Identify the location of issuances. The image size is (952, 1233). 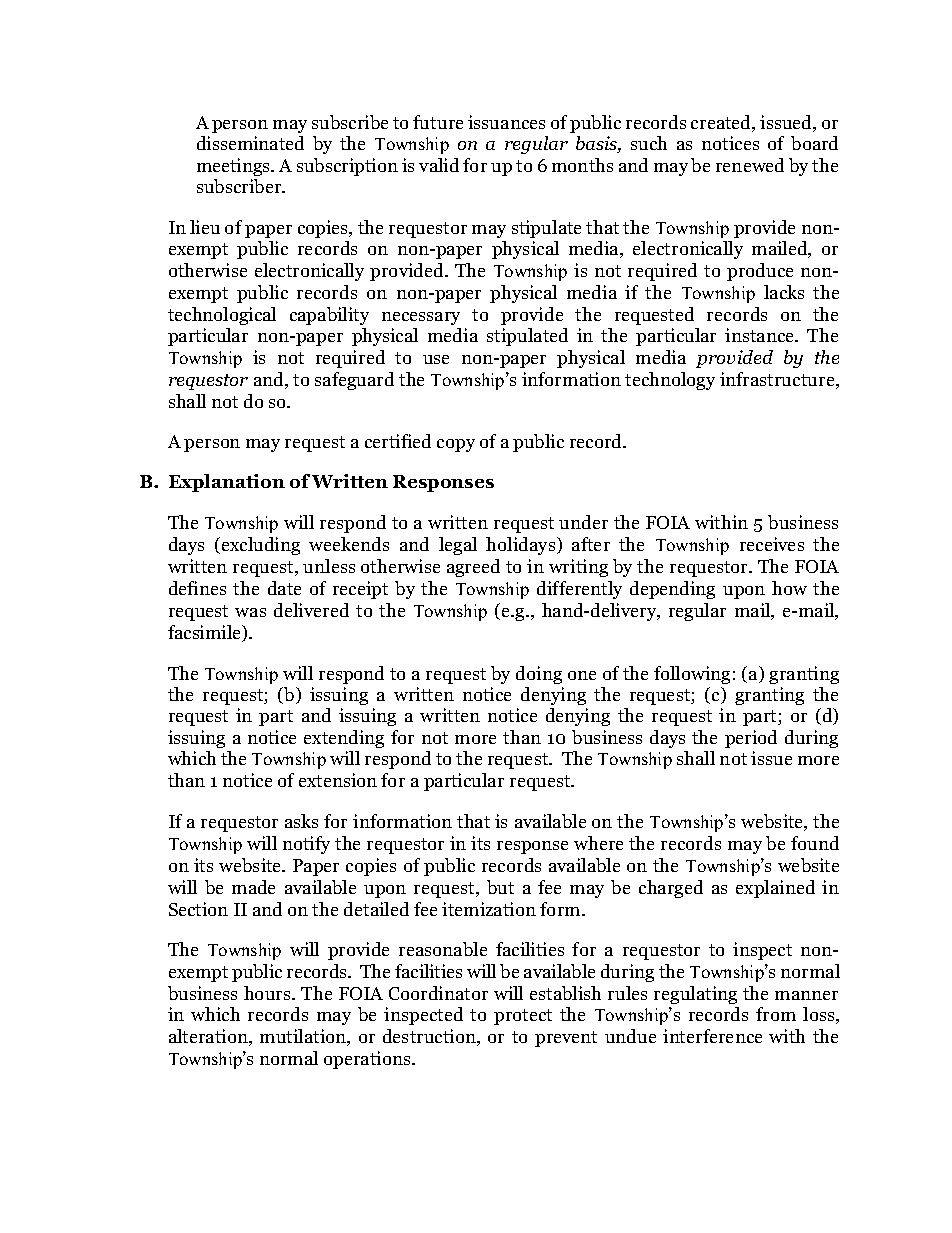
(506, 122).
